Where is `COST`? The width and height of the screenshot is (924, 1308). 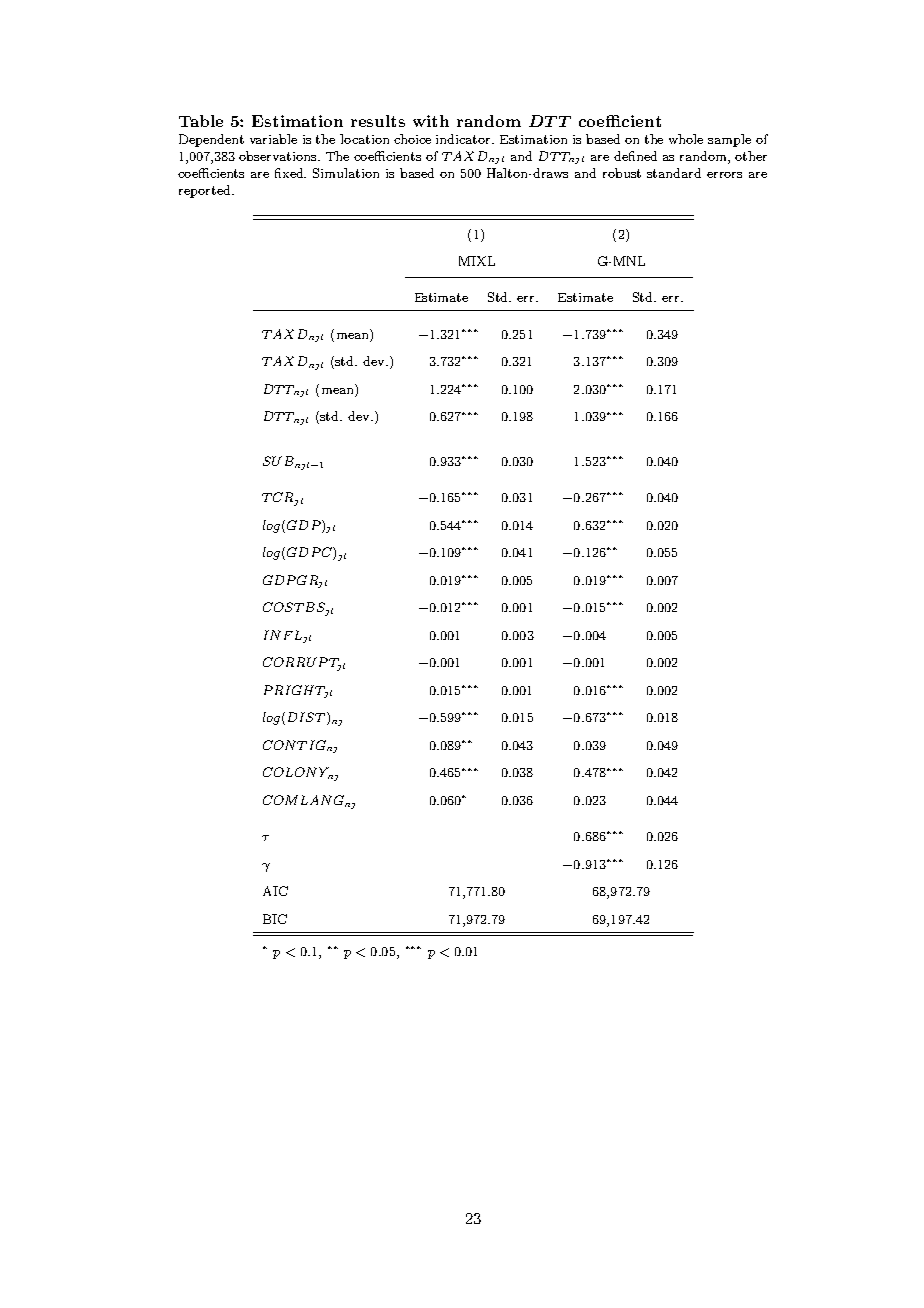
COST is located at coordinates (283, 607).
